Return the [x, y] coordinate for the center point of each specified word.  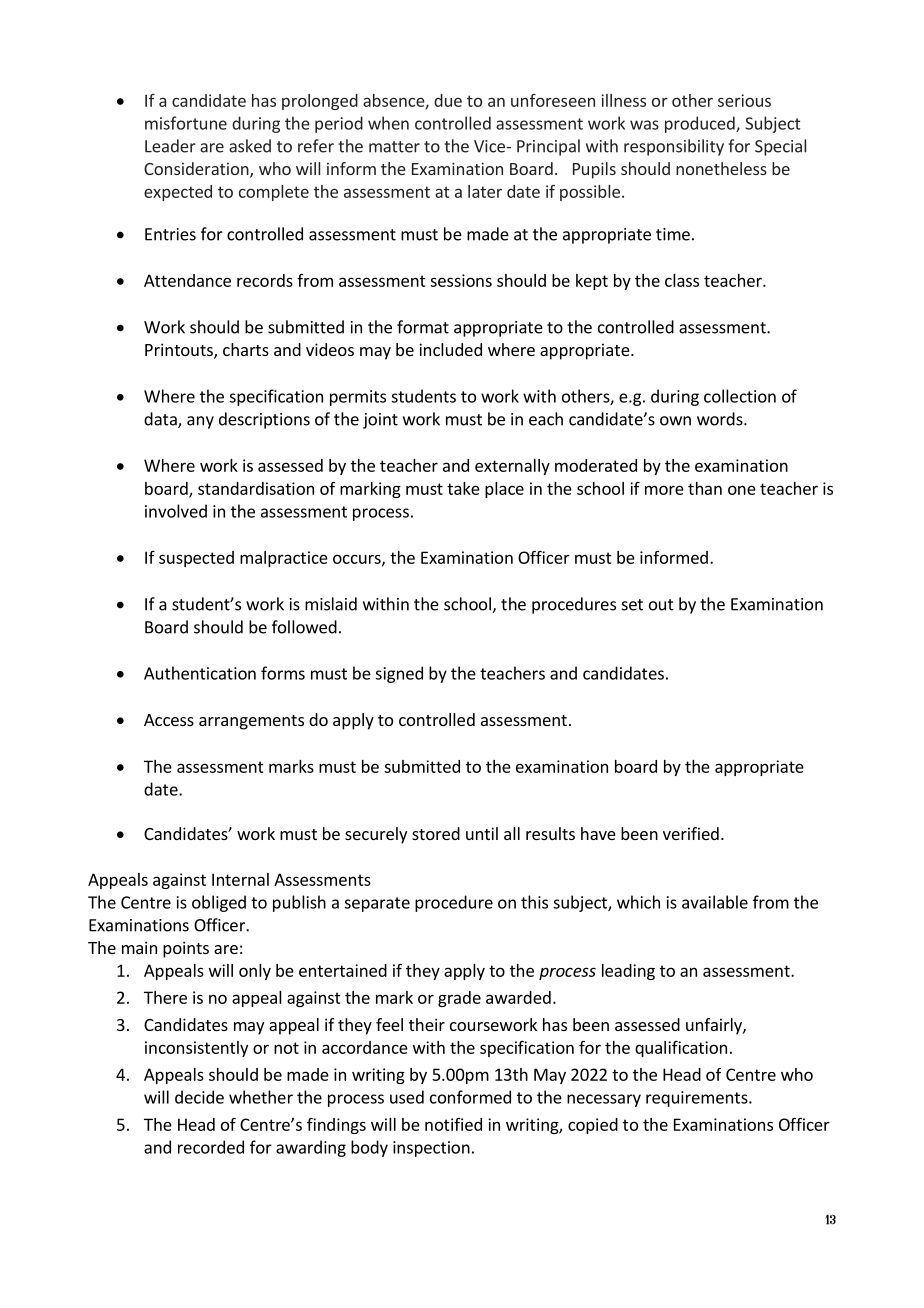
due [448, 100]
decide [199, 1097]
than [705, 488]
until [482, 833]
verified [691, 833]
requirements [698, 1099]
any [200, 422]
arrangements [251, 722]
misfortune [186, 123]
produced [701, 124]
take [463, 488]
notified [453, 1124]
